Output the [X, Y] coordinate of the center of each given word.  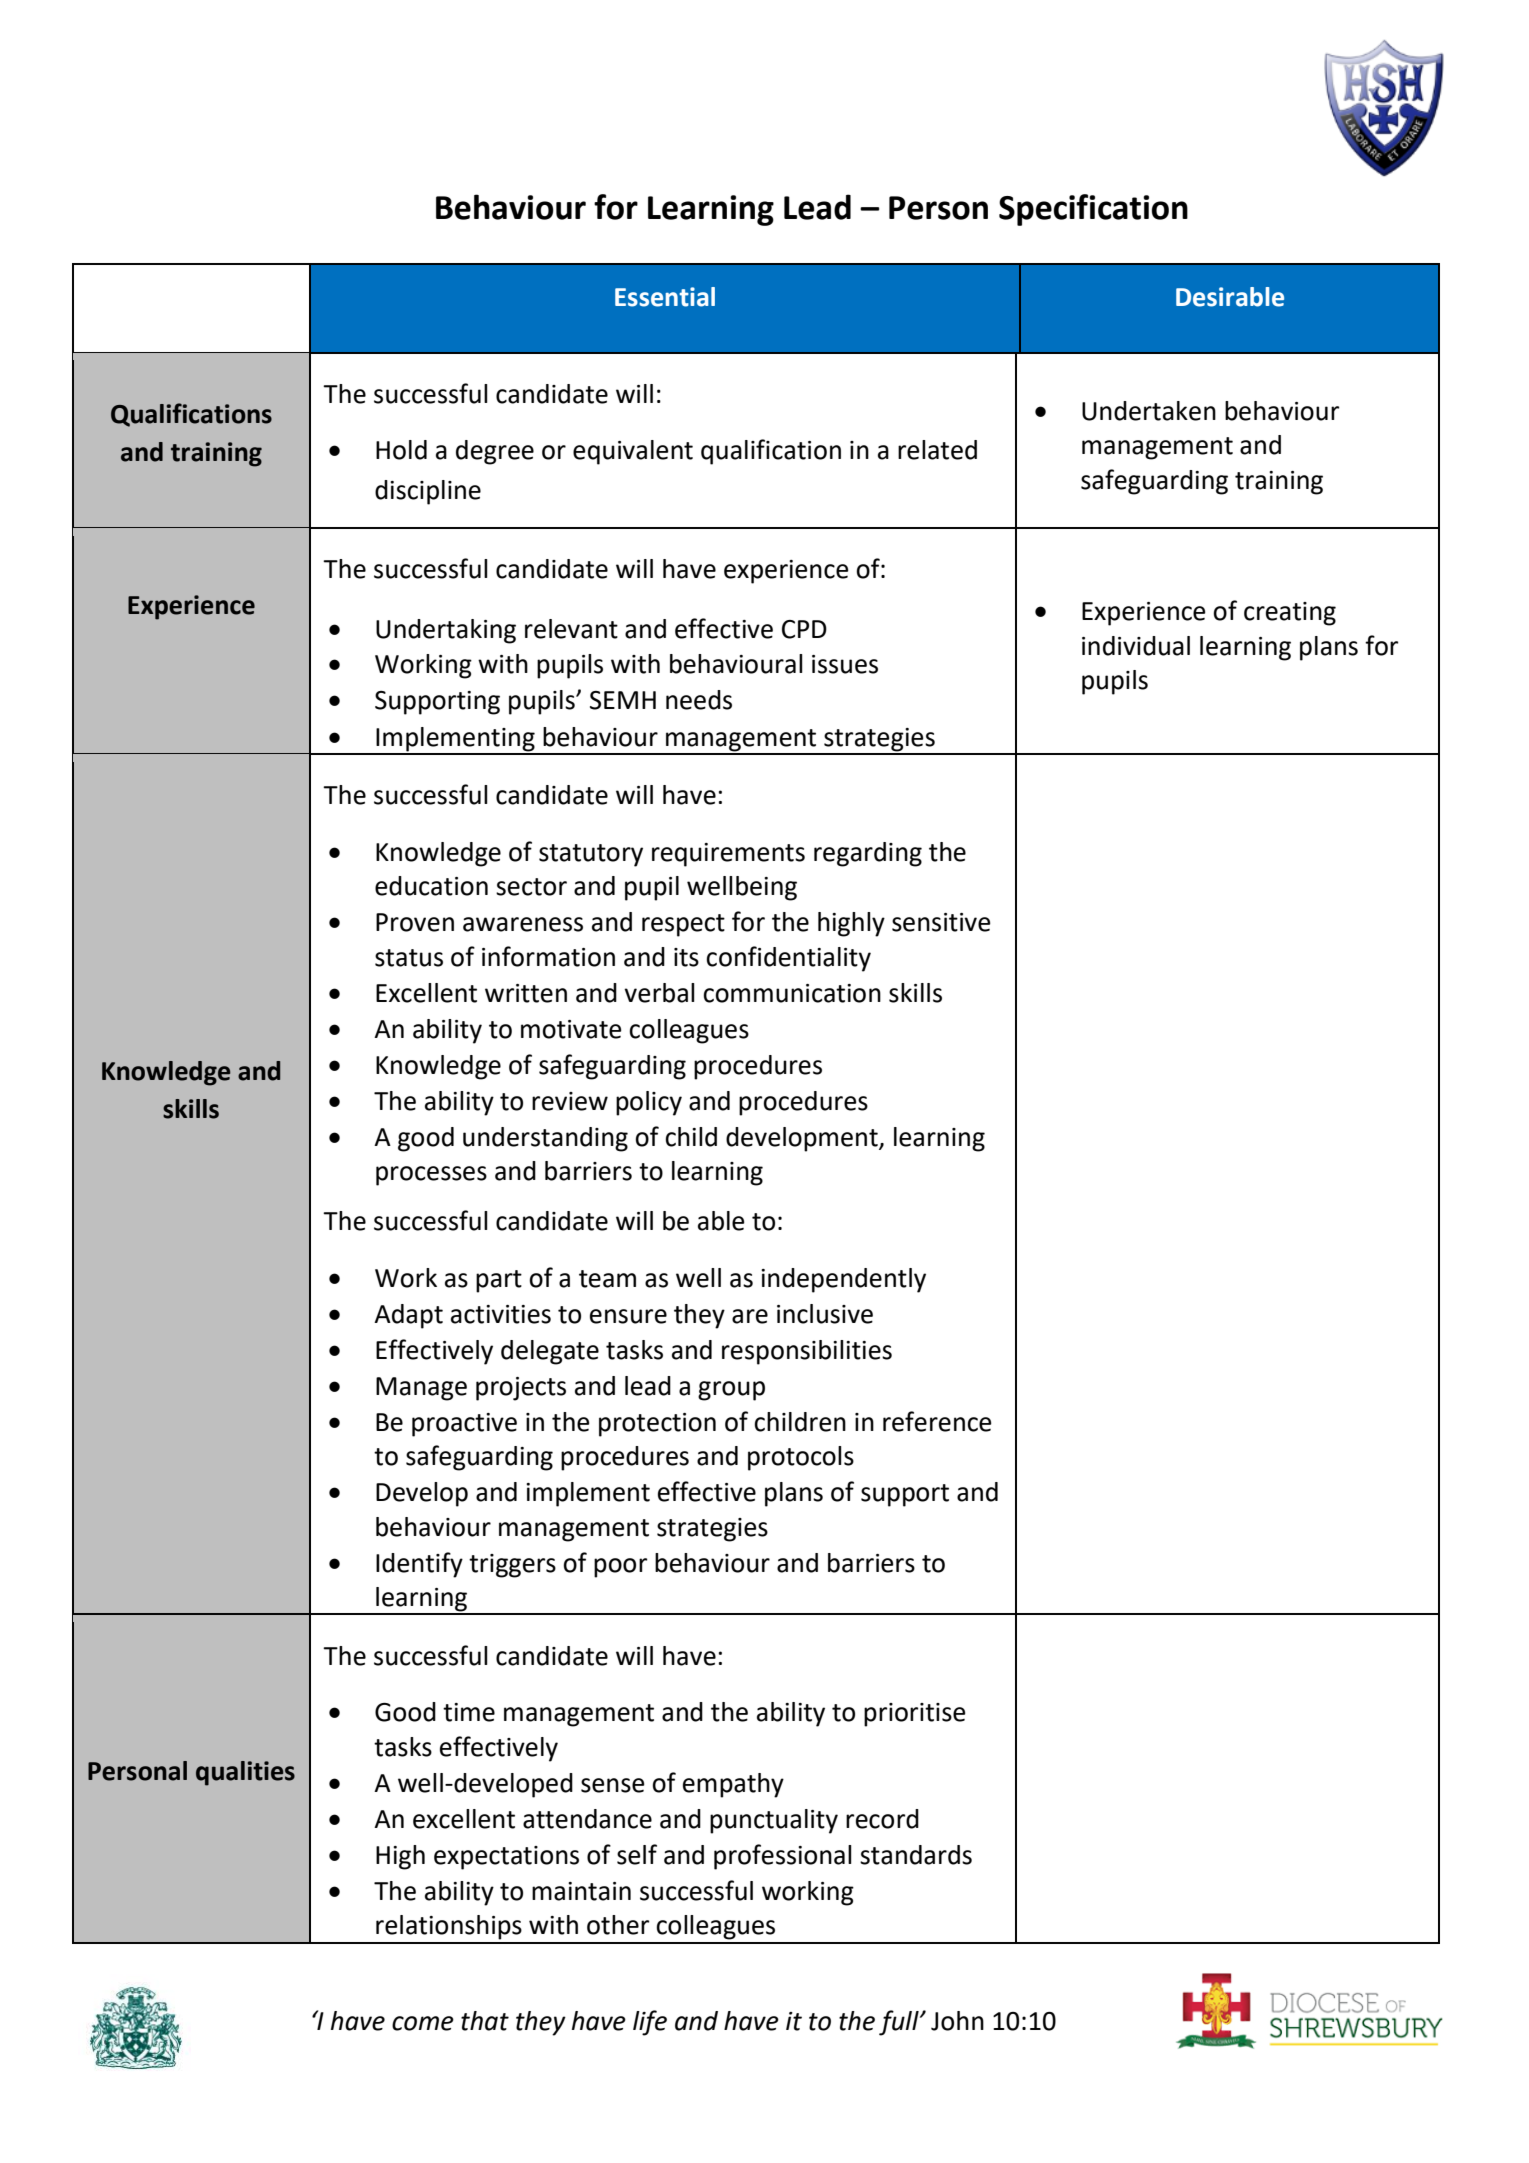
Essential [665, 297]
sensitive [941, 922]
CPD [804, 629]
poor [620, 1568]
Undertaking [446, 631]
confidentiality [788, 959]
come [423, 2023]
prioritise [915, 1715]
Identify [419, 1565]
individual [1136, 646]
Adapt [408, 1316]
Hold [401, 450]
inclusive [825, 1314]
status [409, 958]
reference [937, 1421]
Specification [1093, 210]
